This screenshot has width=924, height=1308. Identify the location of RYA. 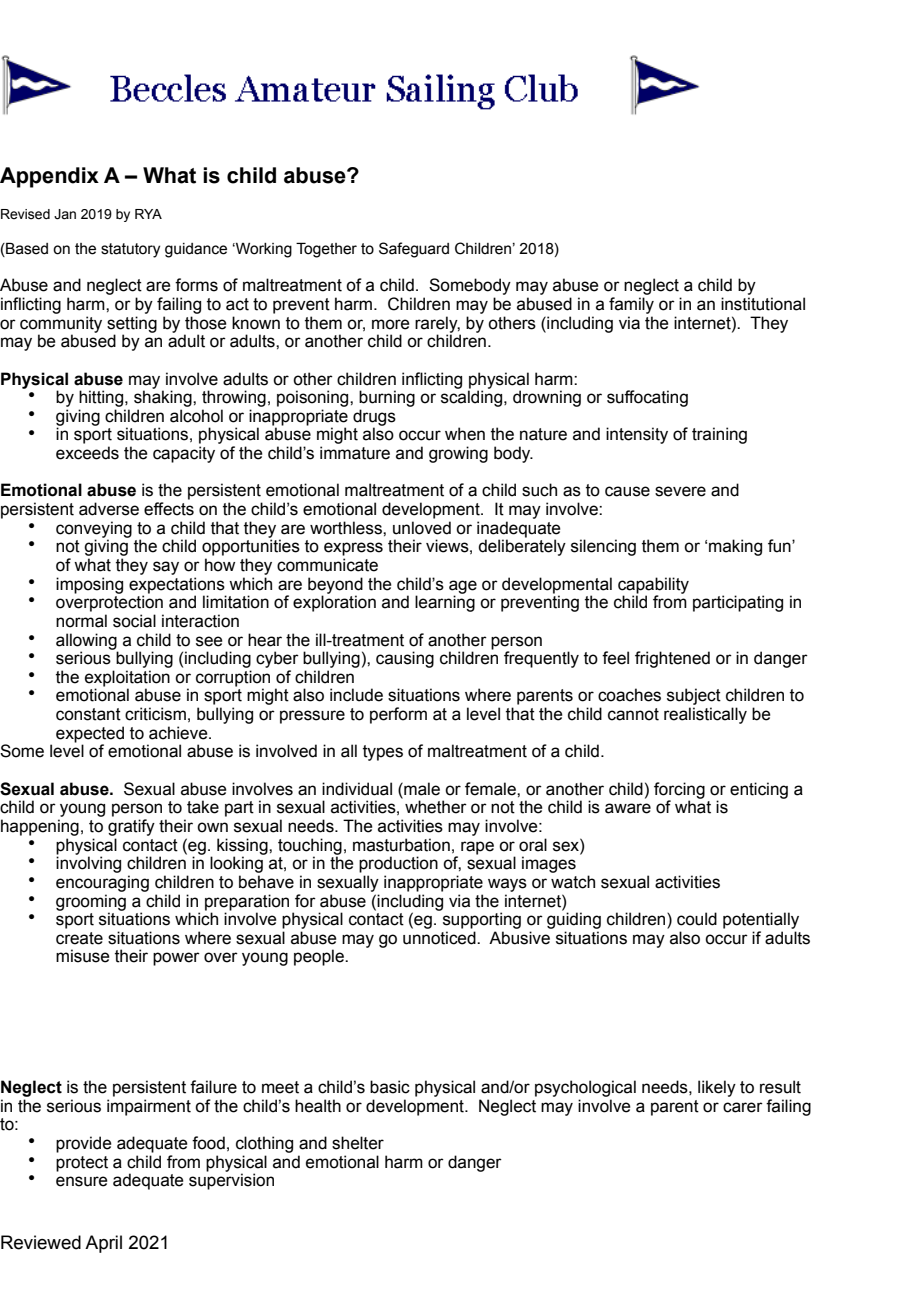
(148, 214).
